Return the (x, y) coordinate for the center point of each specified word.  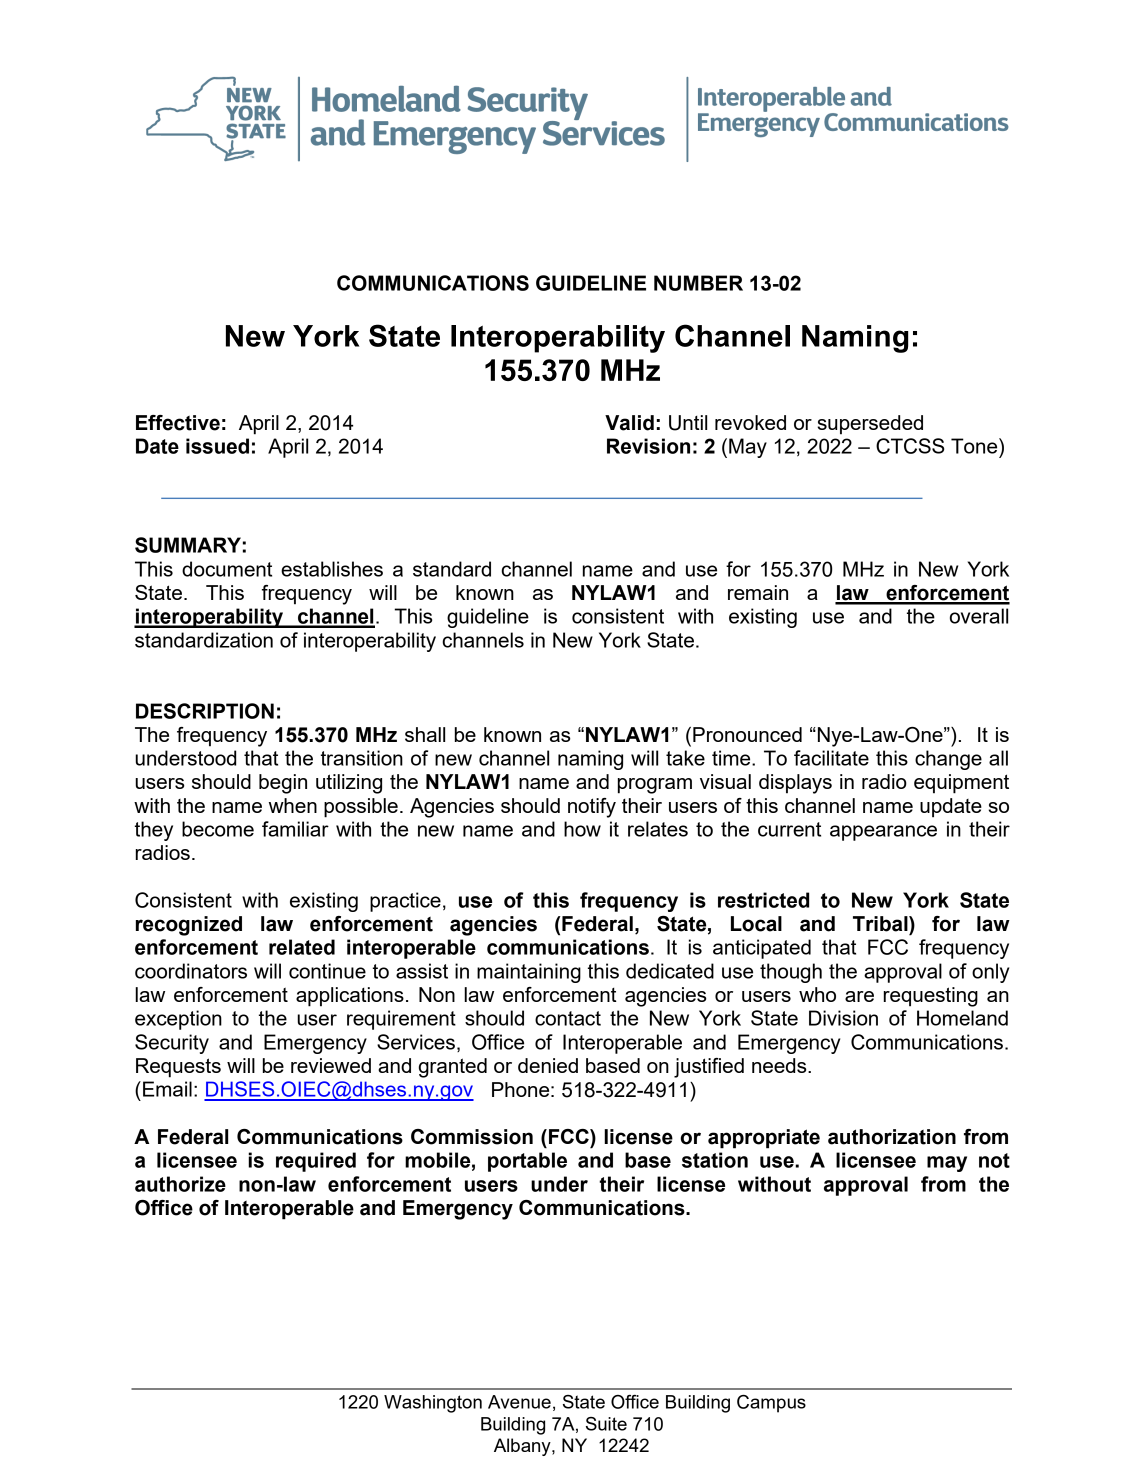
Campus (771, 1404)
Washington (433, 1404)
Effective (178, 423)
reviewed (331, 1065)
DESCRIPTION (205, 711)
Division (843, 1018)
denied (548, 1065)
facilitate (831, 758)
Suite (606, 1424)
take (685, 758)
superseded (870, 425)
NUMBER (698, 283)
